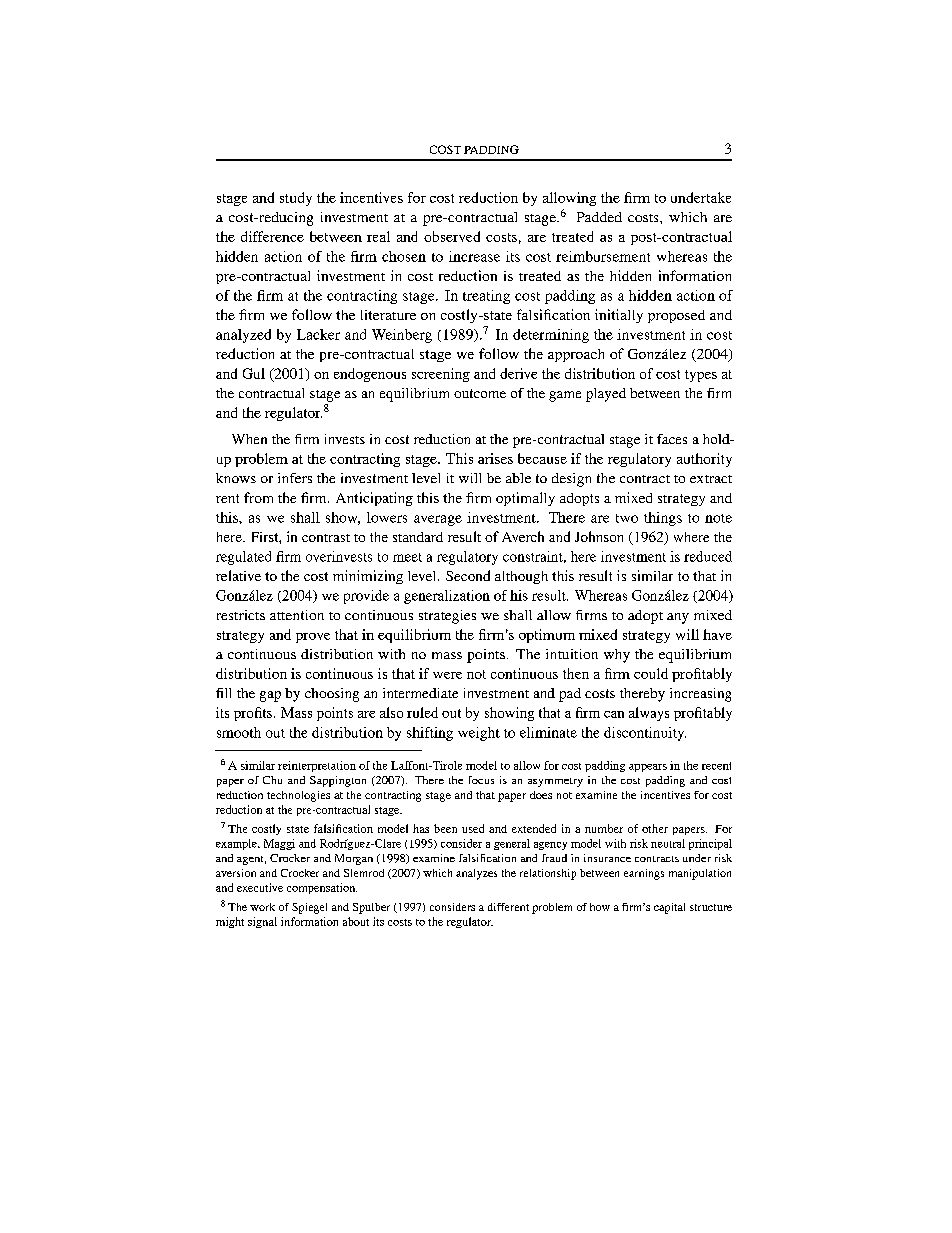 This screenshot has height=1233, width=952. Describe the element at coordinates (452, 236) in the screenshot. I see `observed` at that location.
